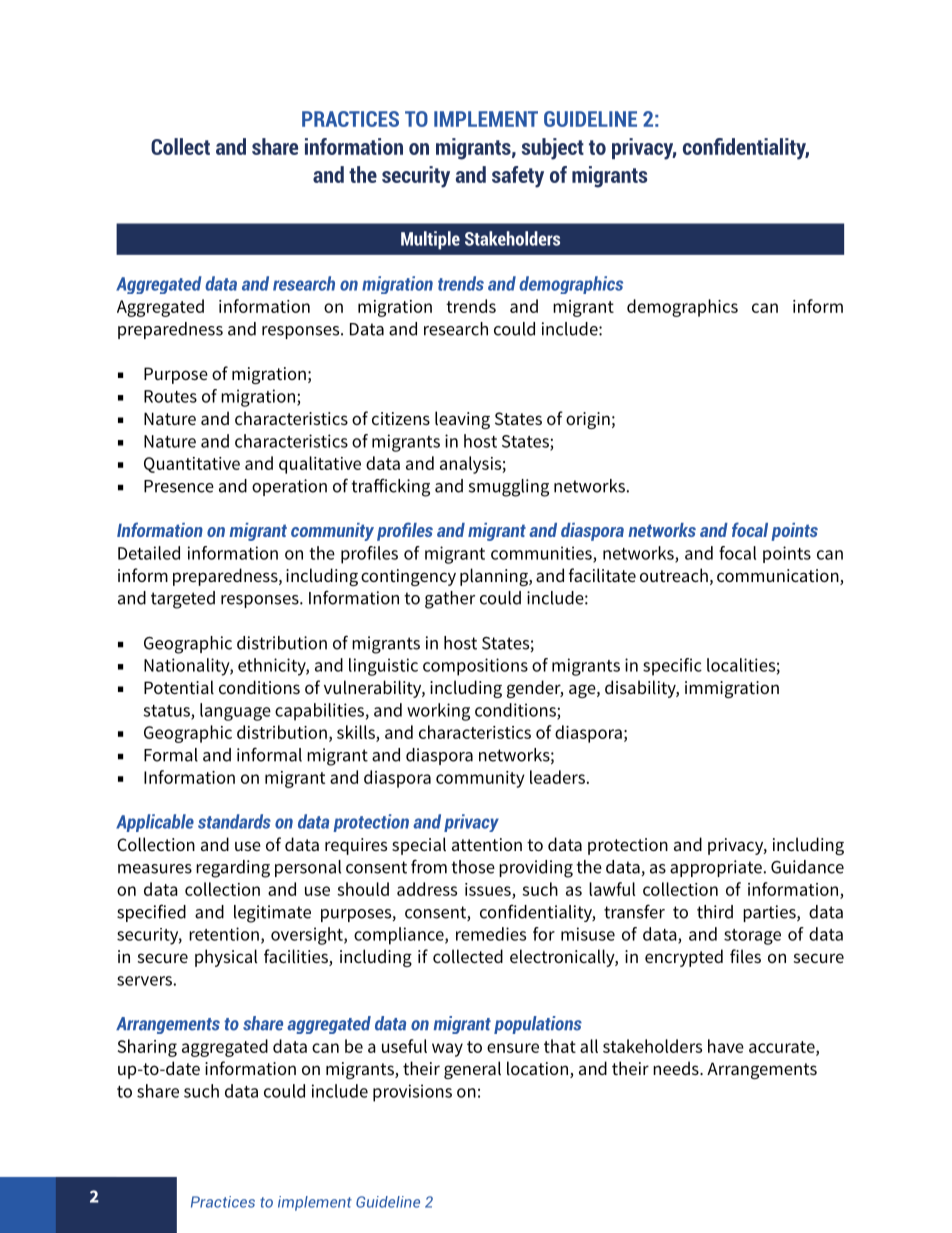 This screenshot has height=1233, width=952. Describe the element at coordinates (472, 1070) in the screenshot. I see `general` at that location.
